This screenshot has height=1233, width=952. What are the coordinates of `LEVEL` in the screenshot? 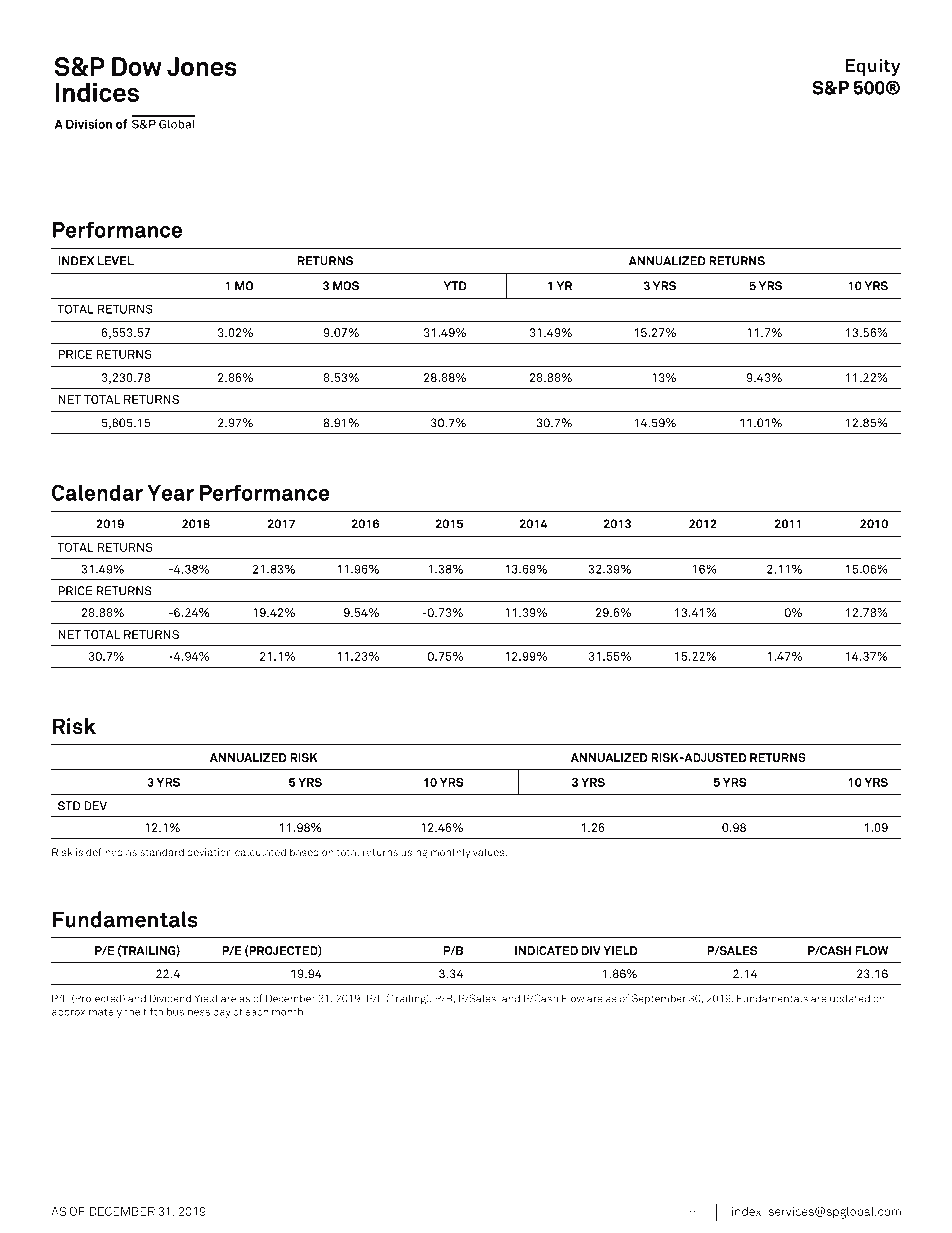 It's located at (115, 260).
